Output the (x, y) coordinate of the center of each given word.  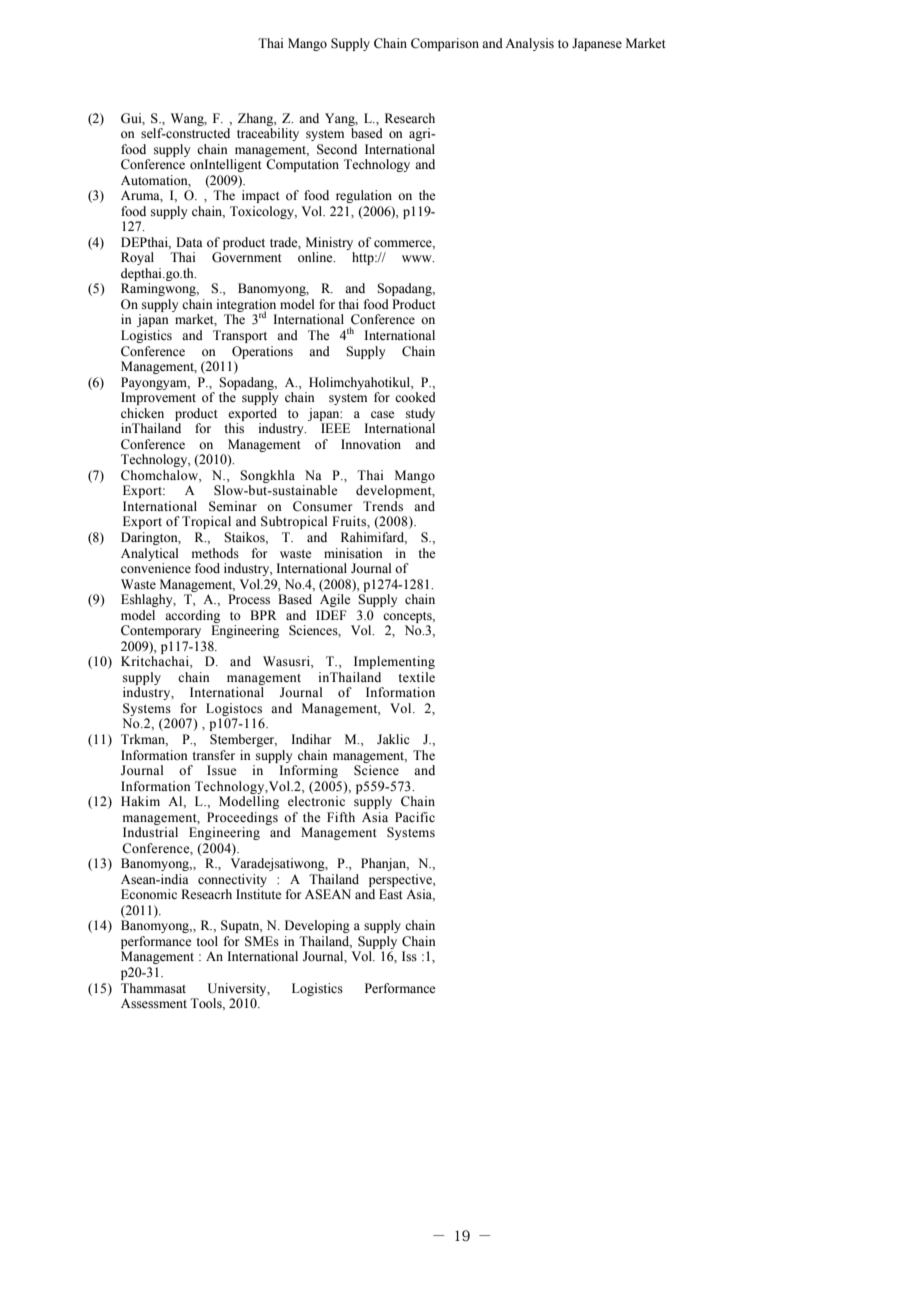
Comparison (445, 44)
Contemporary (161, 631)
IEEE (335, 428)
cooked (415, 397)
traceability (268, 134)
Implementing (394, 662)
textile (416, 677)
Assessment (154, 1003)
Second (337, 149)
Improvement (158, 398)
